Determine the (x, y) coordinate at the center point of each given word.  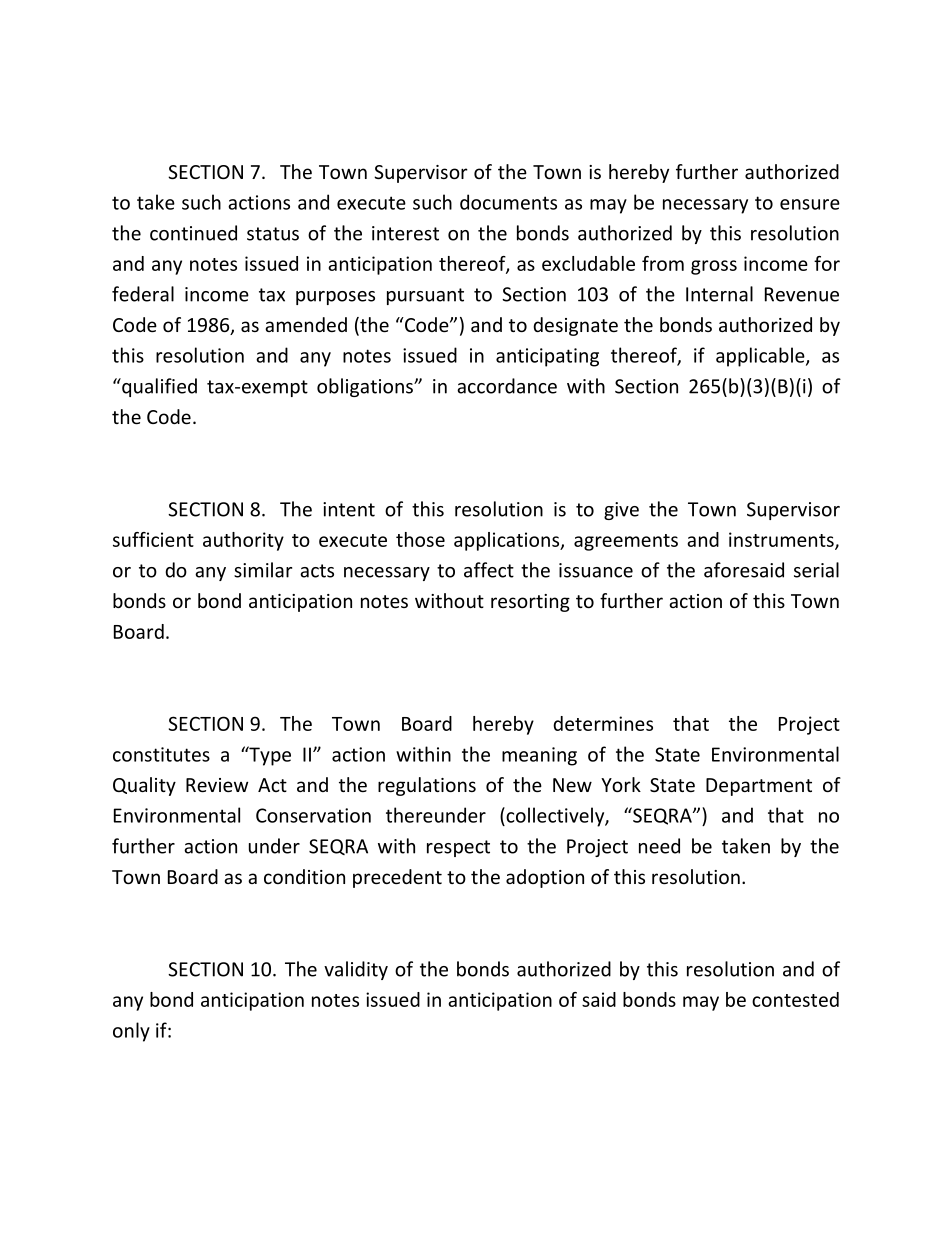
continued (193, 233)
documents (508, 202)
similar (263, 570)
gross (714, 267)
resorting (530, 603)
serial (816, 570)
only (131, 1032)
